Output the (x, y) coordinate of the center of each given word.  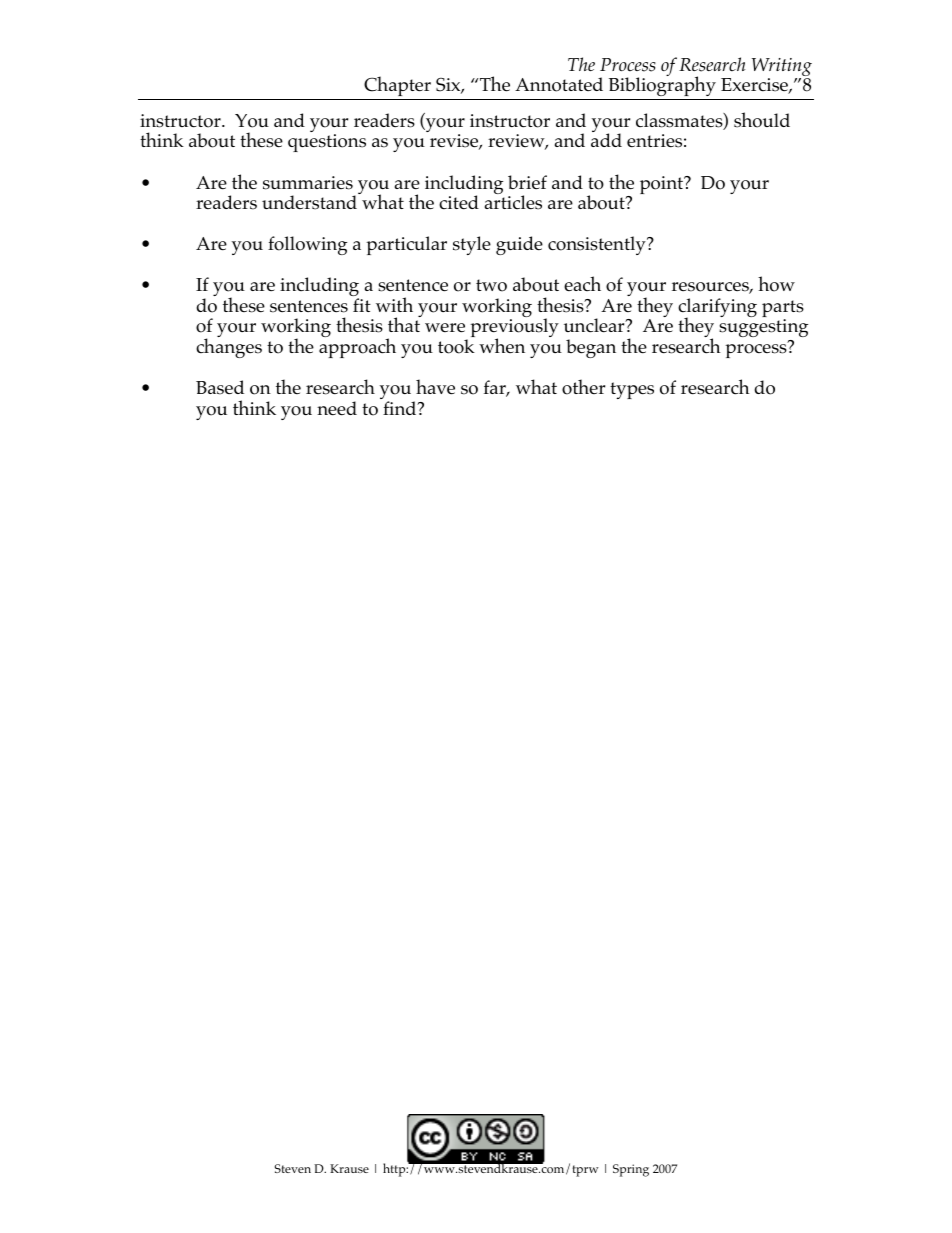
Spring (631, 1170)
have (435, 387)
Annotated (559, 84)
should (762, 120)
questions (327, 143)
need (337, 408)
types (632, 390)
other (583, 387)
